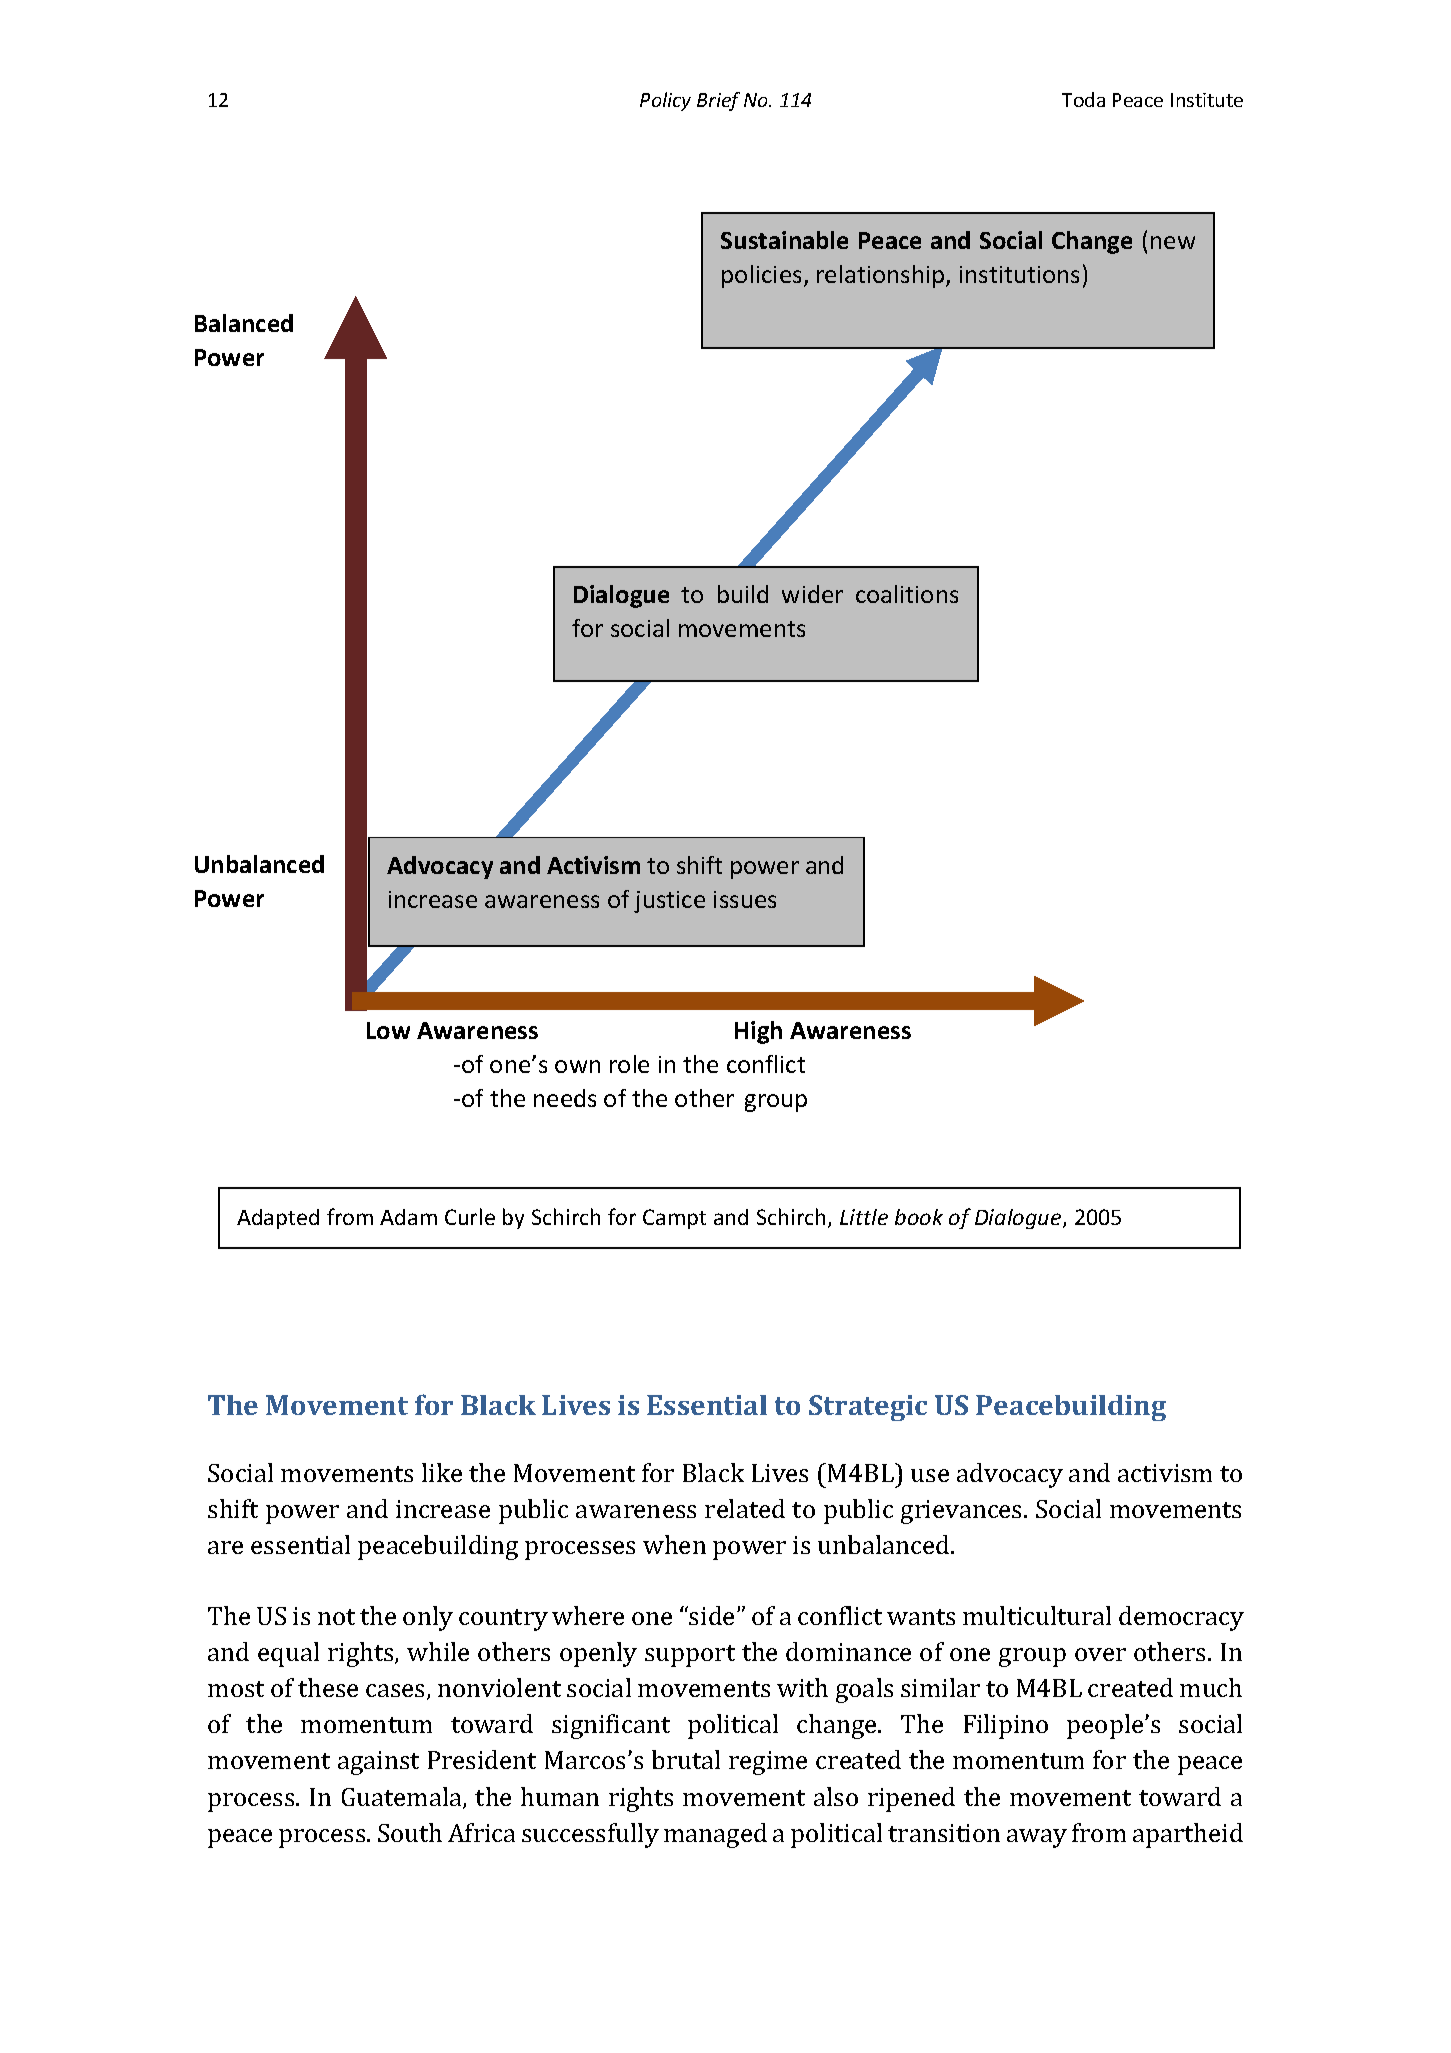  I want to click on brutal, so click(686, 1759).
